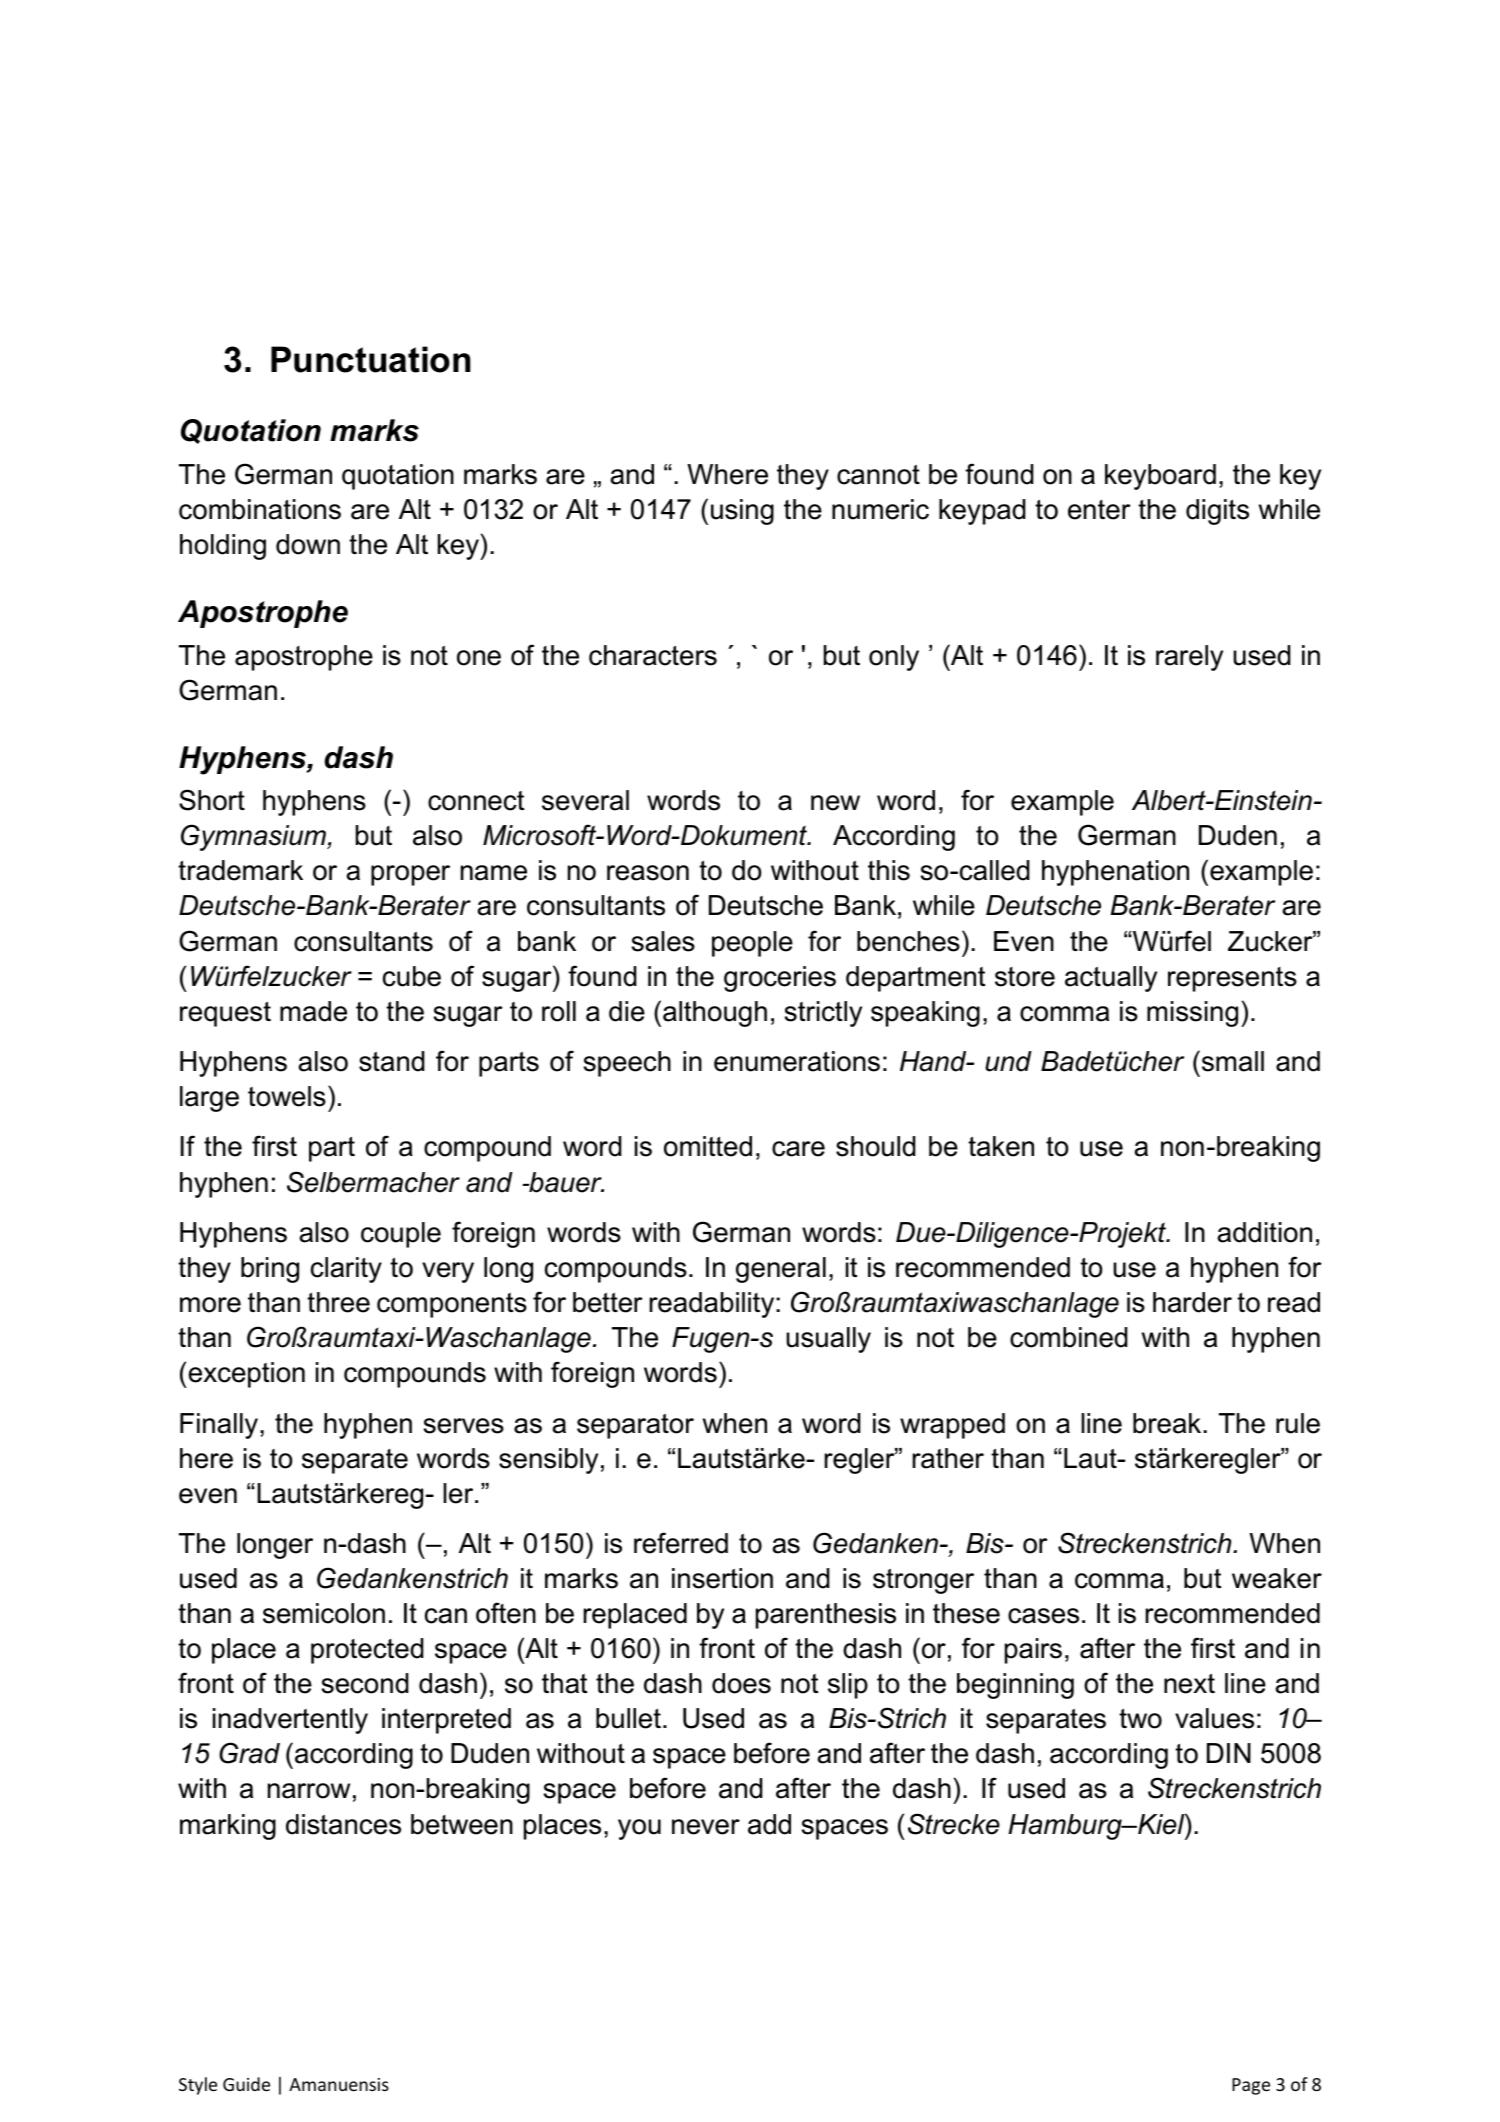 The image size is (1500, 2122). I want to click on Punctuation, so click(371, 359).
